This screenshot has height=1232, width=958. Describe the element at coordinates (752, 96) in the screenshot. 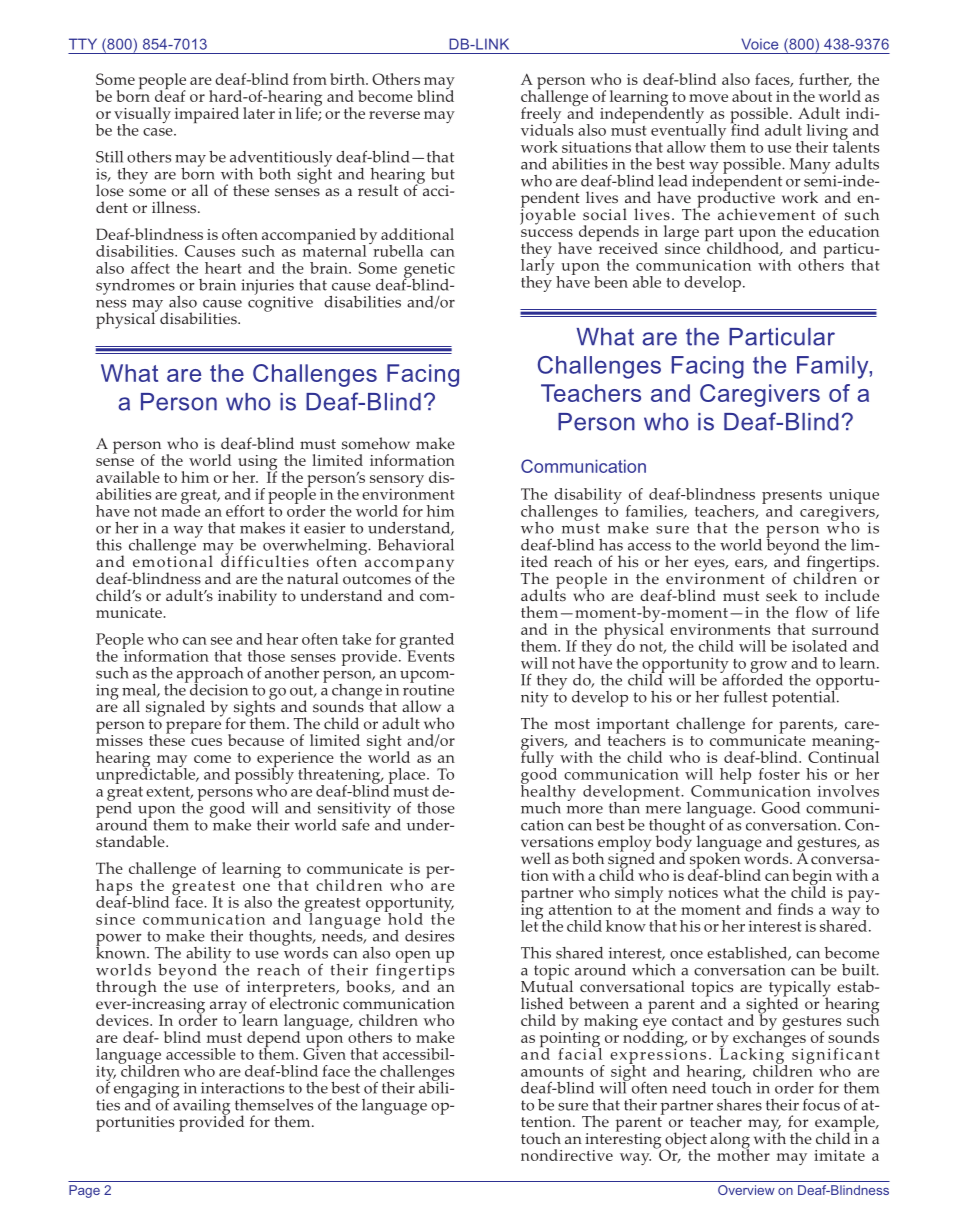

I see `about` at that location.
